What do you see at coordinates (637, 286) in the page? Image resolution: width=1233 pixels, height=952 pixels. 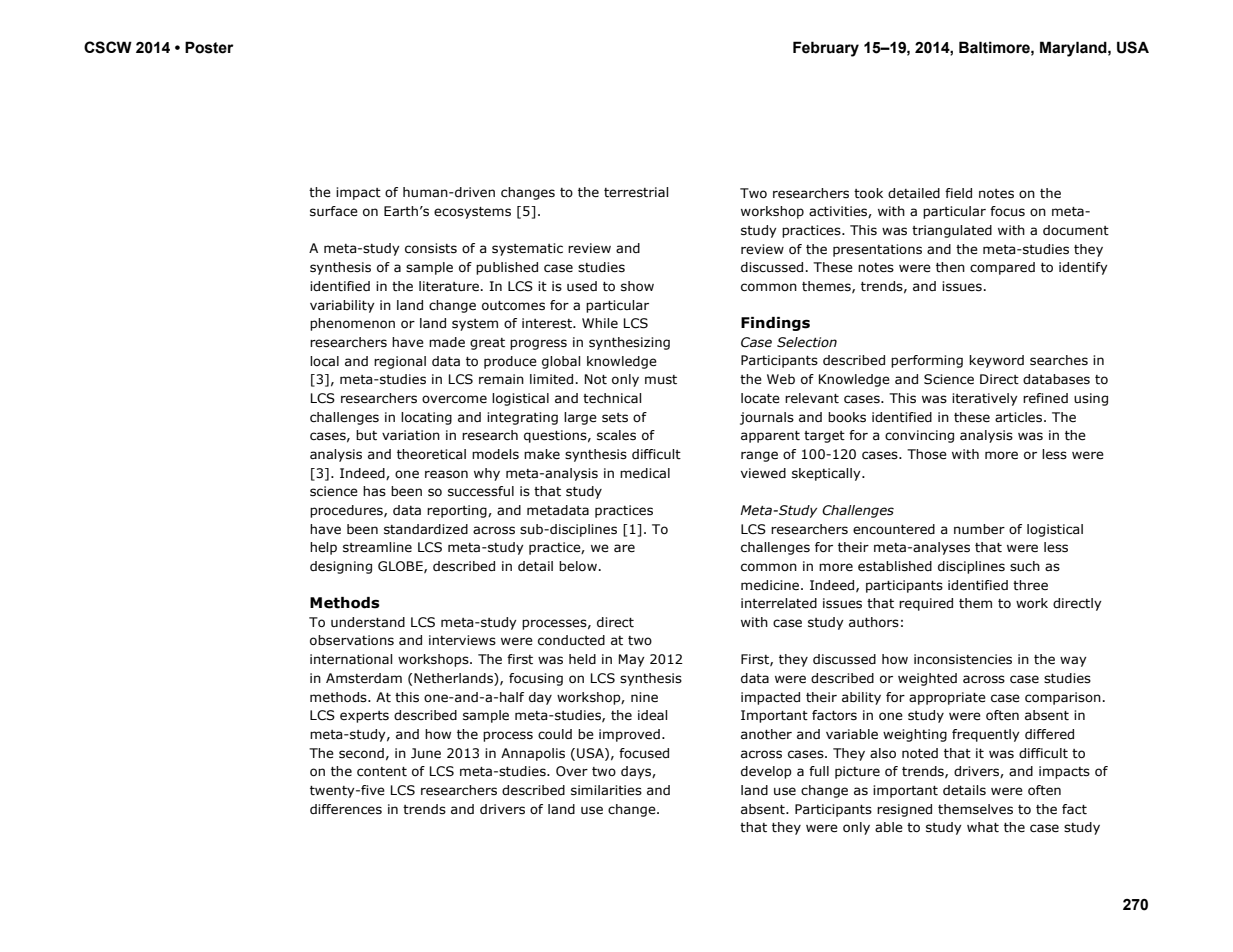 I see `show` at bounding box center [637, 286].
